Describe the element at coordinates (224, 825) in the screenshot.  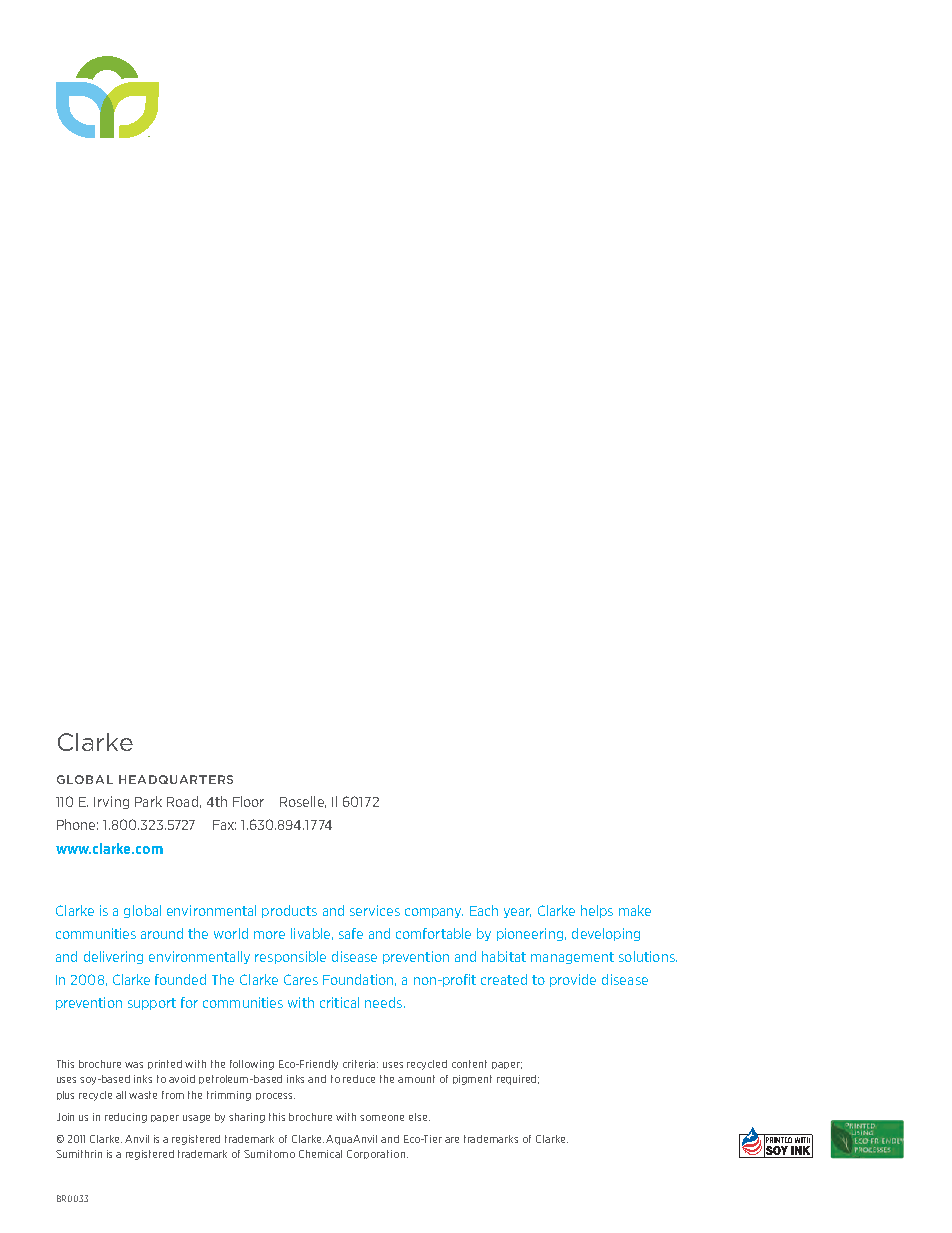
I see `Fax` at that location.
